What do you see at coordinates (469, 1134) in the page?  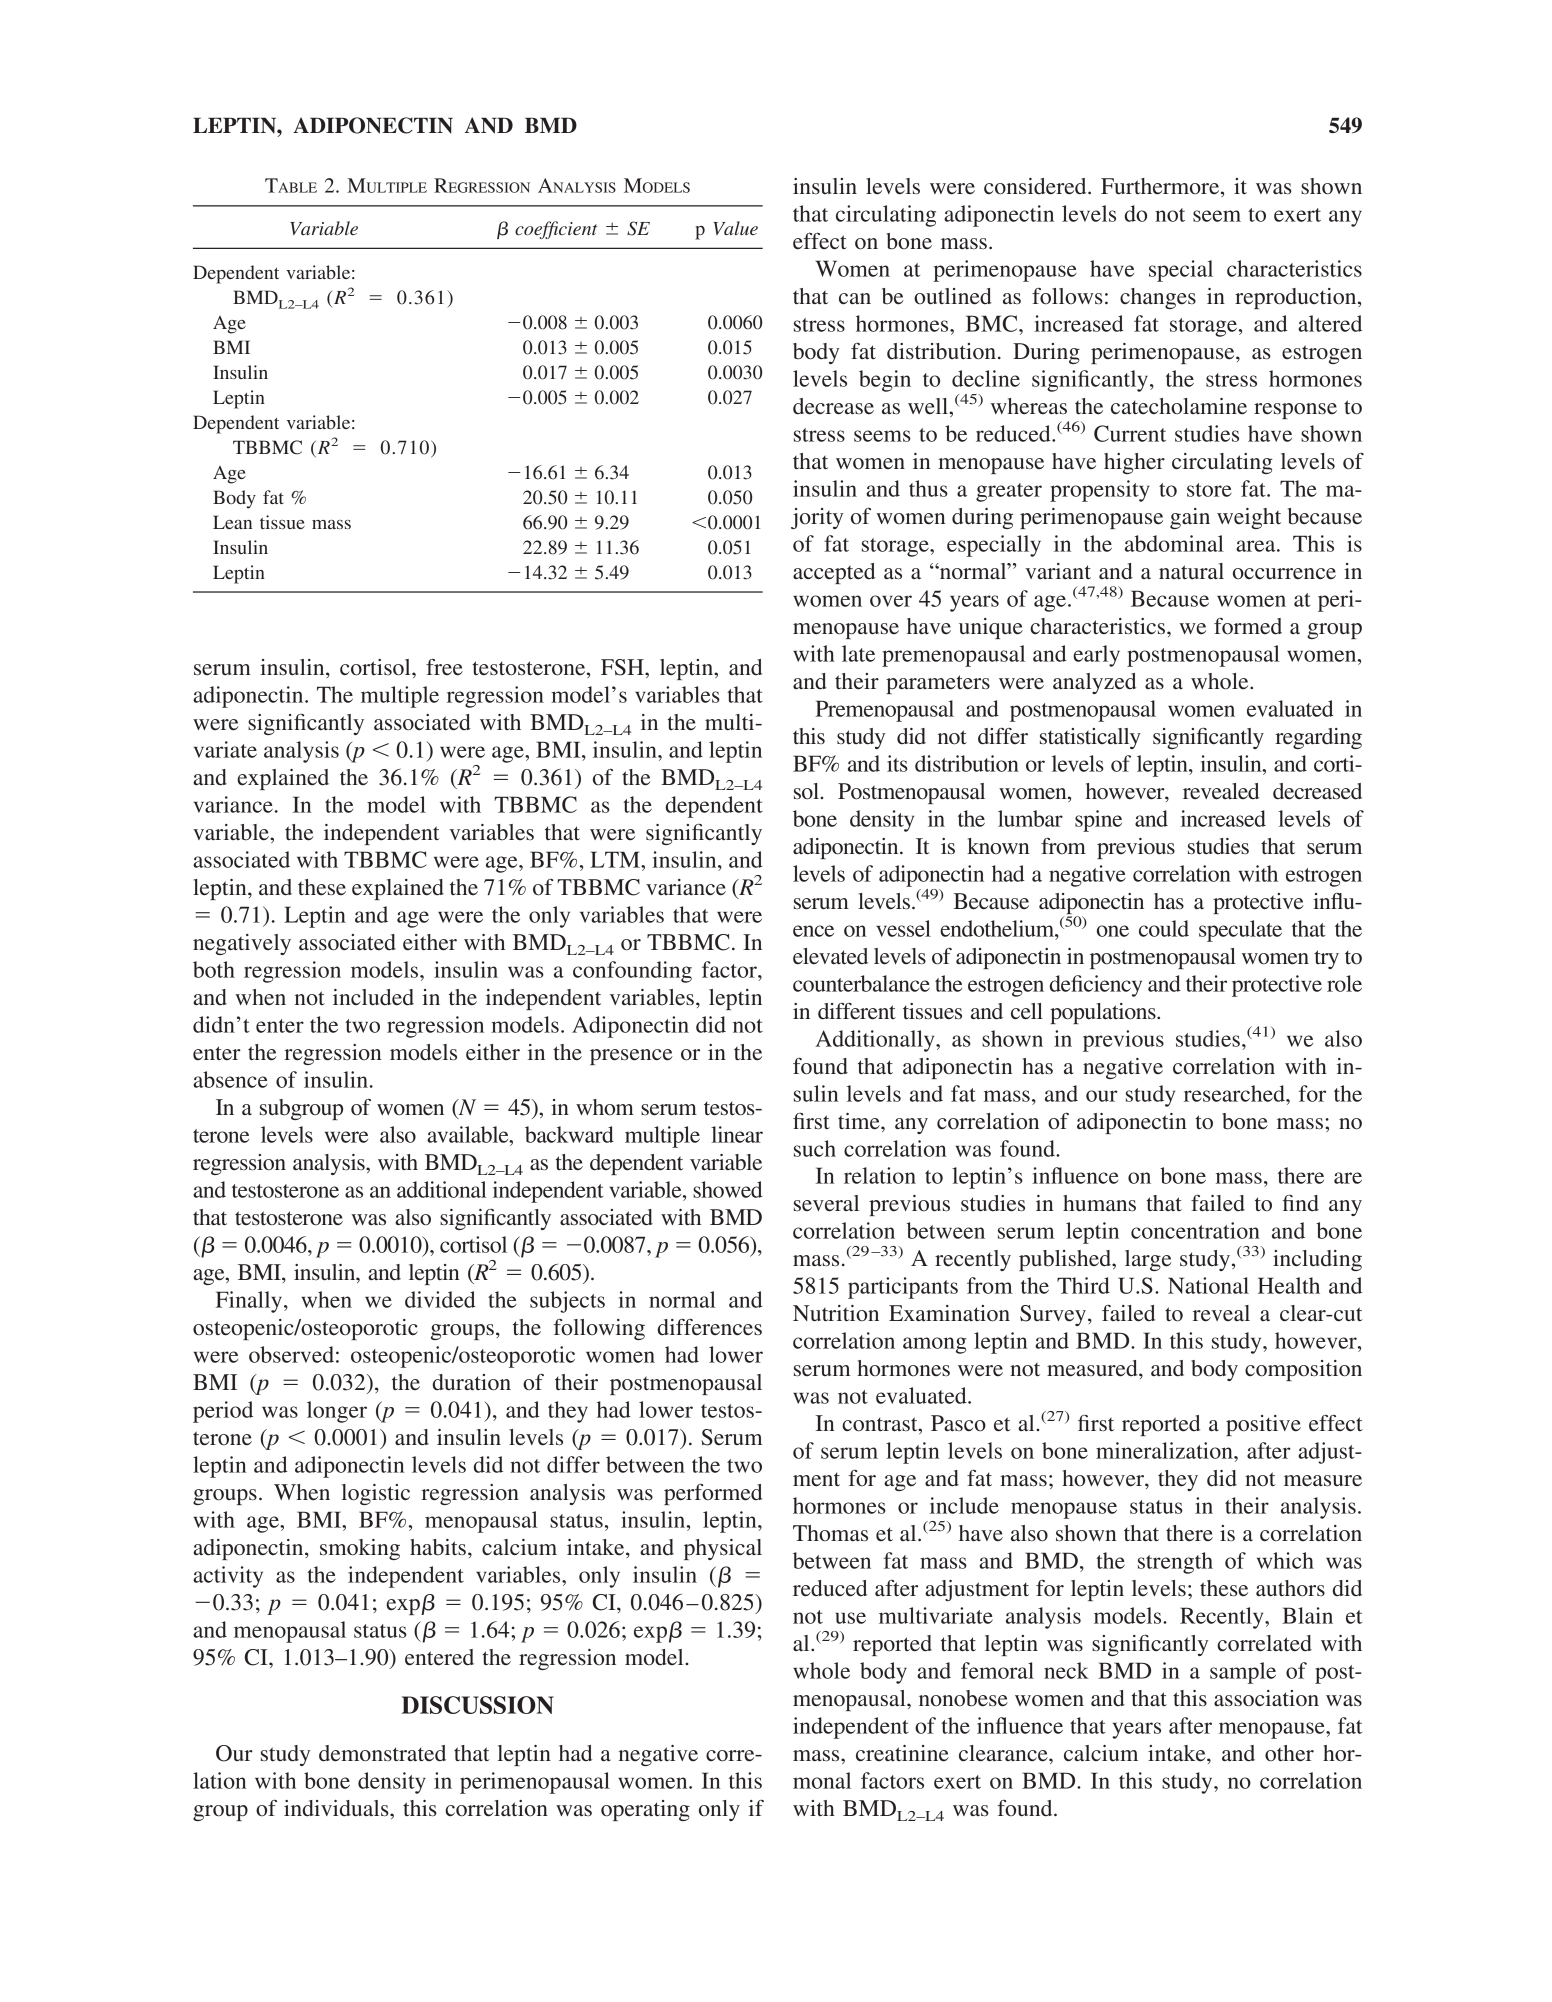 I see `available` at bounding box center [469, 1134].
